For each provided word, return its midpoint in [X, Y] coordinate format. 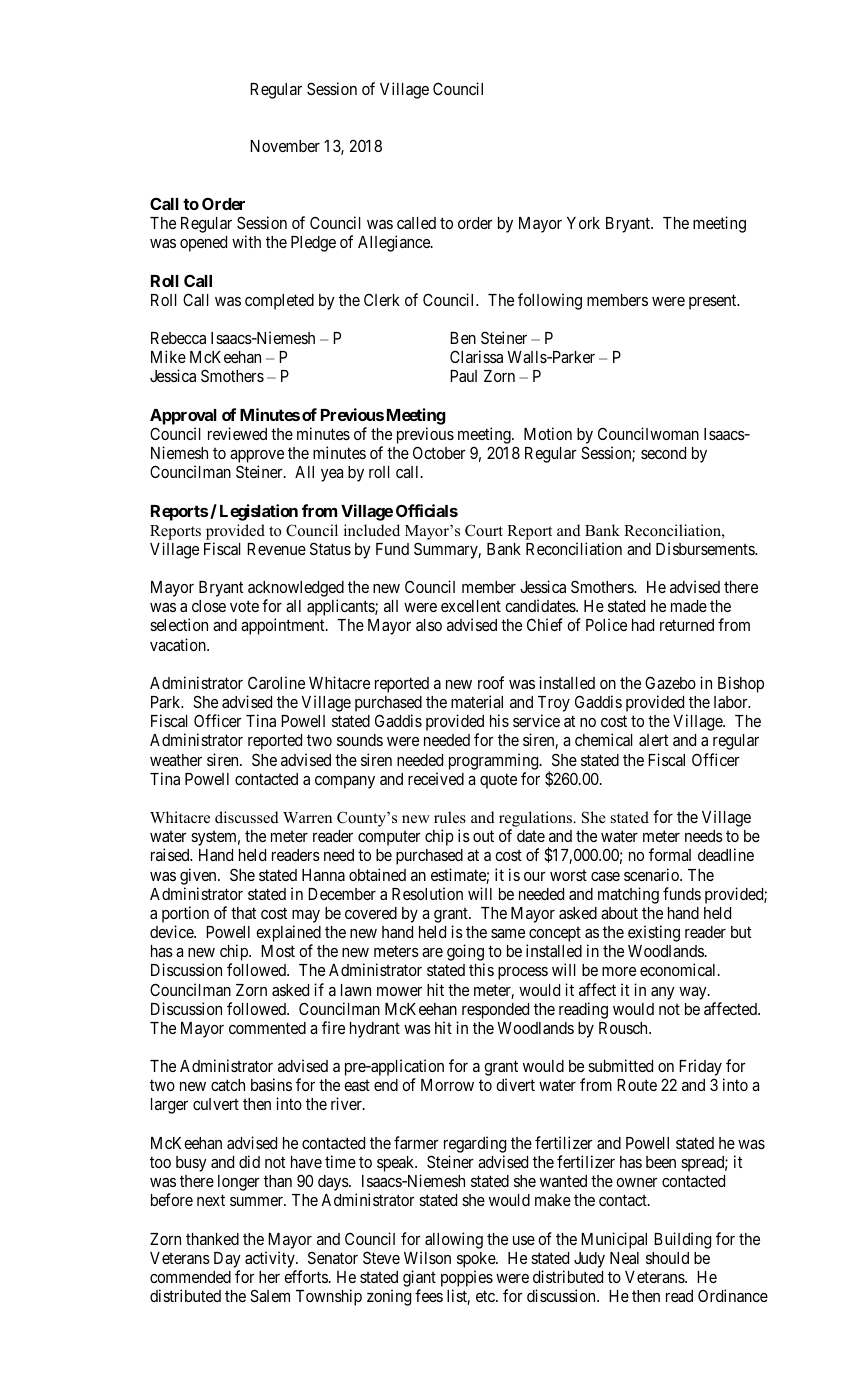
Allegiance [395, 243]
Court [484, 530]
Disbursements [706, 548]
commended [190, 1277]
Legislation [259, 512]
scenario [652, 874]
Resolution [427, 893]
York [583, 223]
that [243, 913]
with [246, 241]
